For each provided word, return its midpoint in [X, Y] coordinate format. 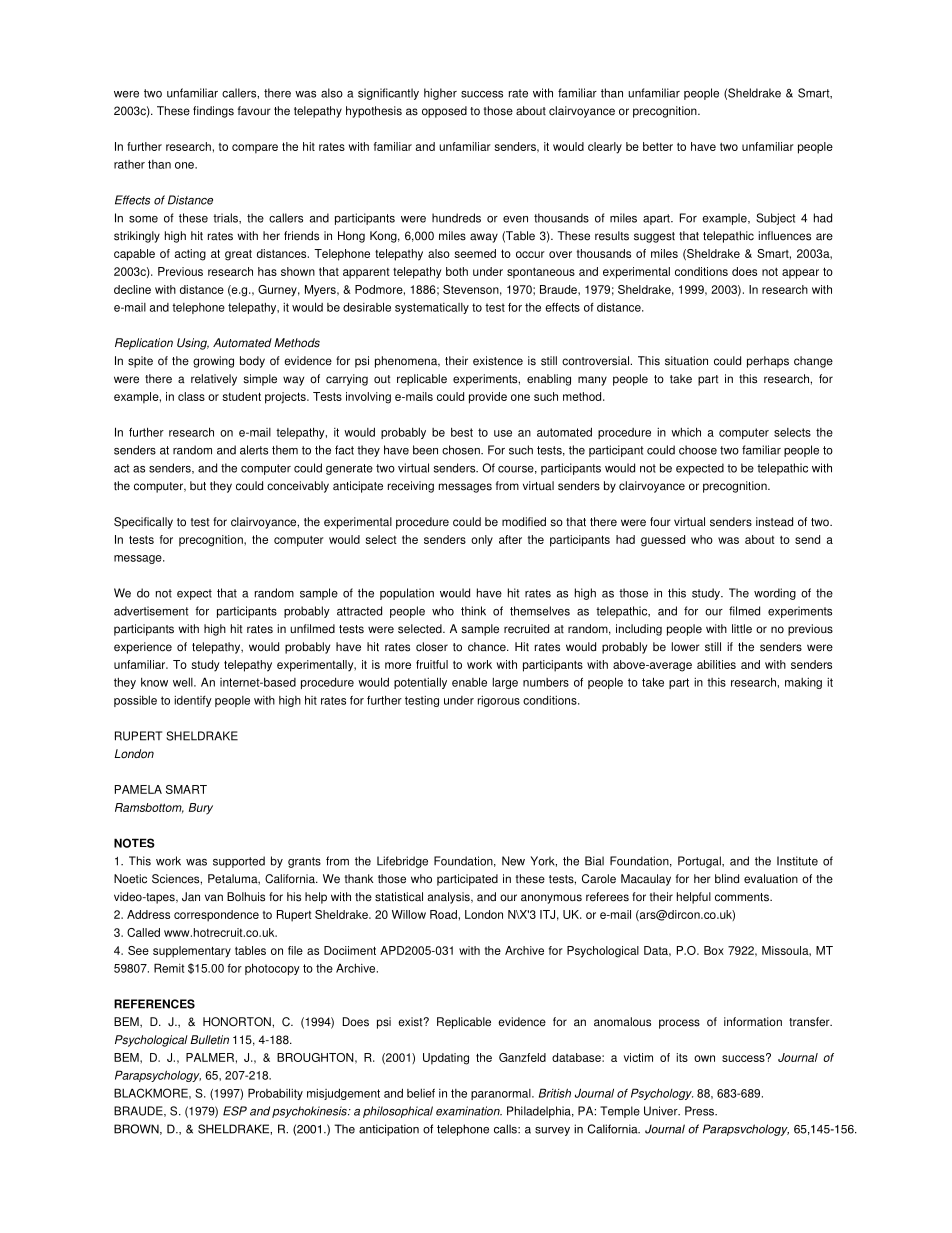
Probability [275, 1094]
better [658, 146]
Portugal [700, 862]
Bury [201, 809]
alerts [254, 450]
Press [701, 1111]
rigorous [499, 701]
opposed [444, 112]
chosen [462, 450]
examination [469, 1111]
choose [698, 450]
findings [213, 112]
